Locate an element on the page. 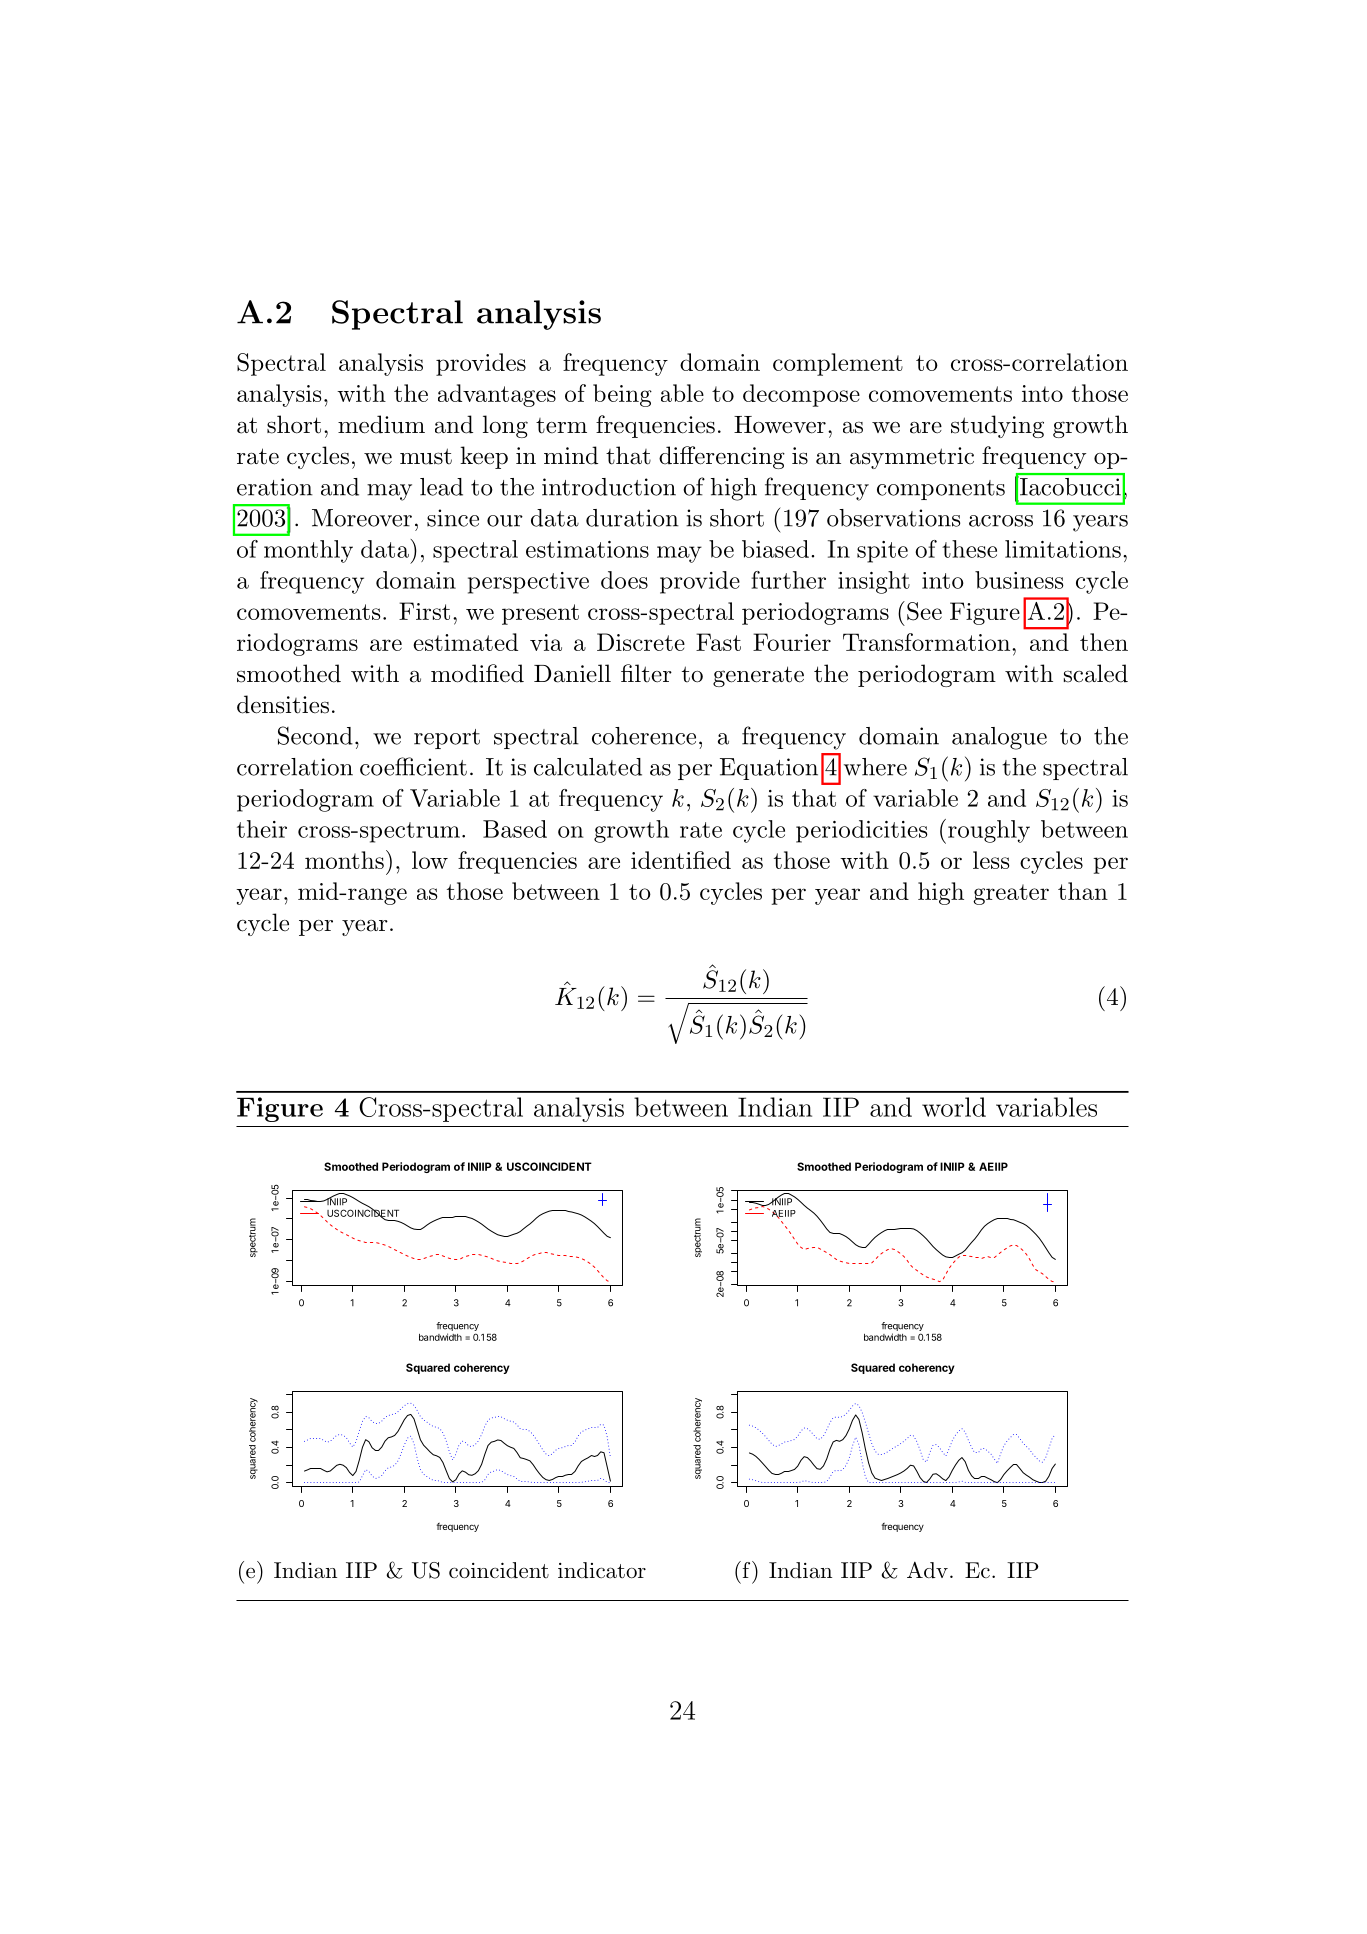 The height and width of the document is (1934, 1367). medium is located at coordinates (381, 424).
